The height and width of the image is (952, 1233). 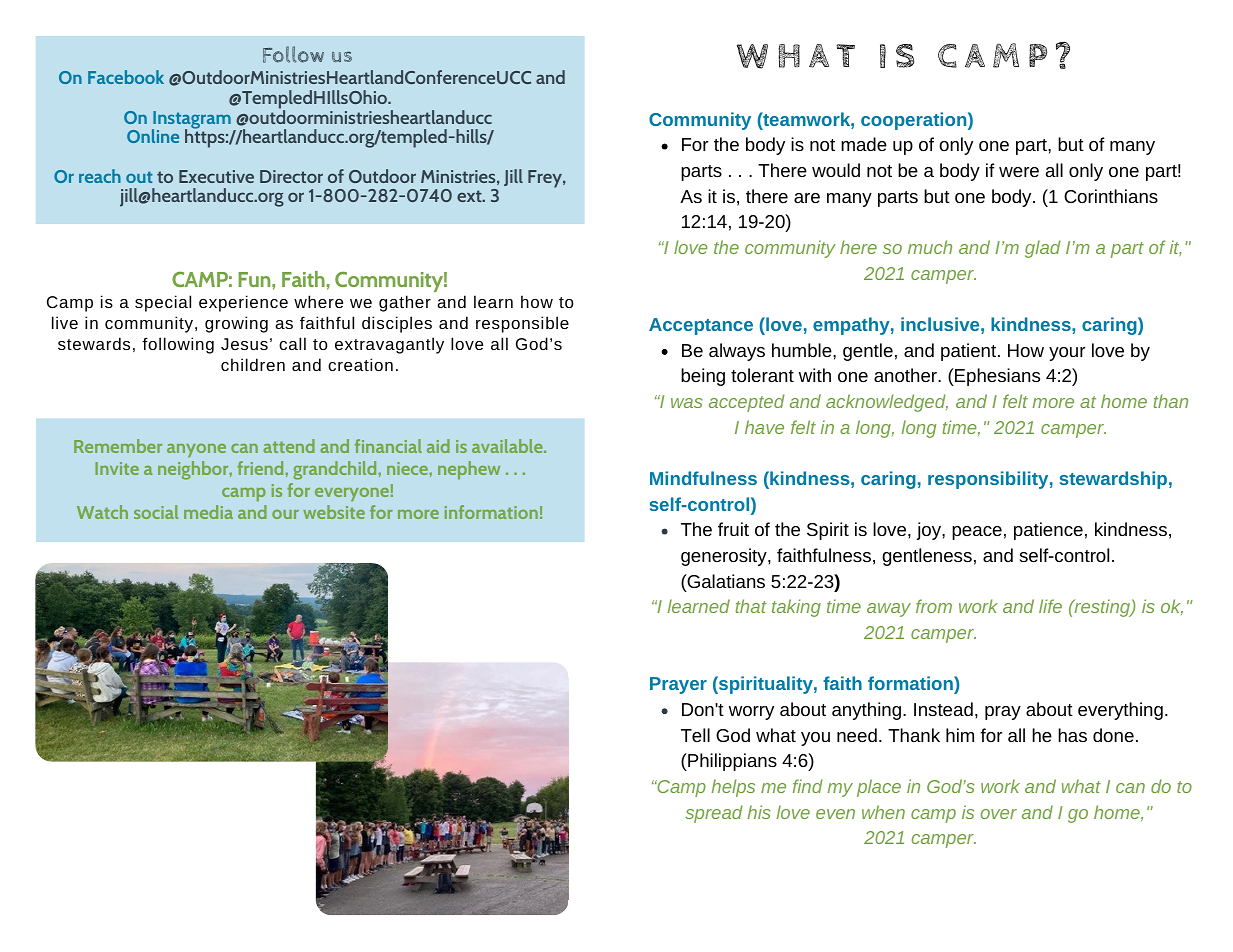 I want to click on responsible, so click(x=522, y=324).
